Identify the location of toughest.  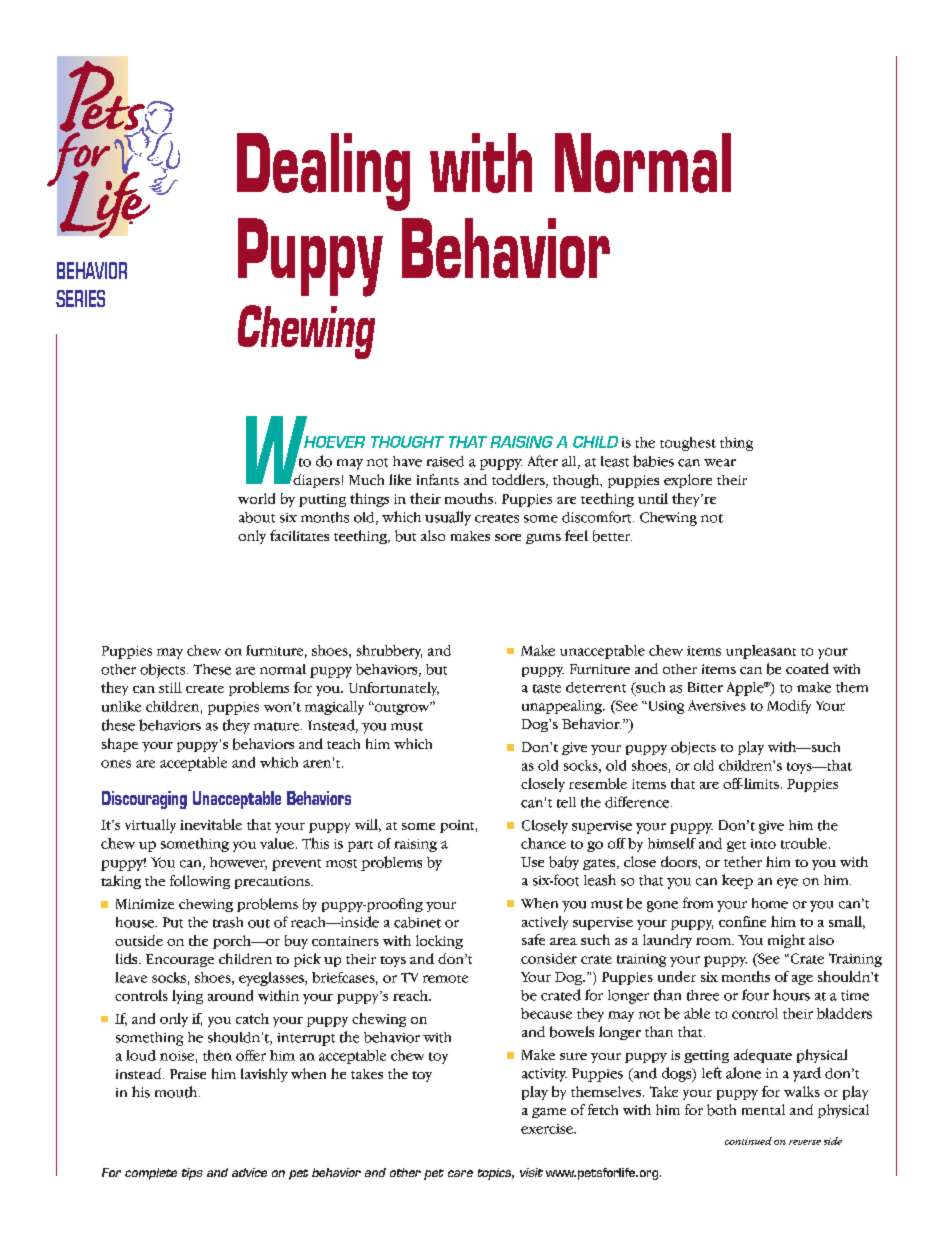
(688, 444).
